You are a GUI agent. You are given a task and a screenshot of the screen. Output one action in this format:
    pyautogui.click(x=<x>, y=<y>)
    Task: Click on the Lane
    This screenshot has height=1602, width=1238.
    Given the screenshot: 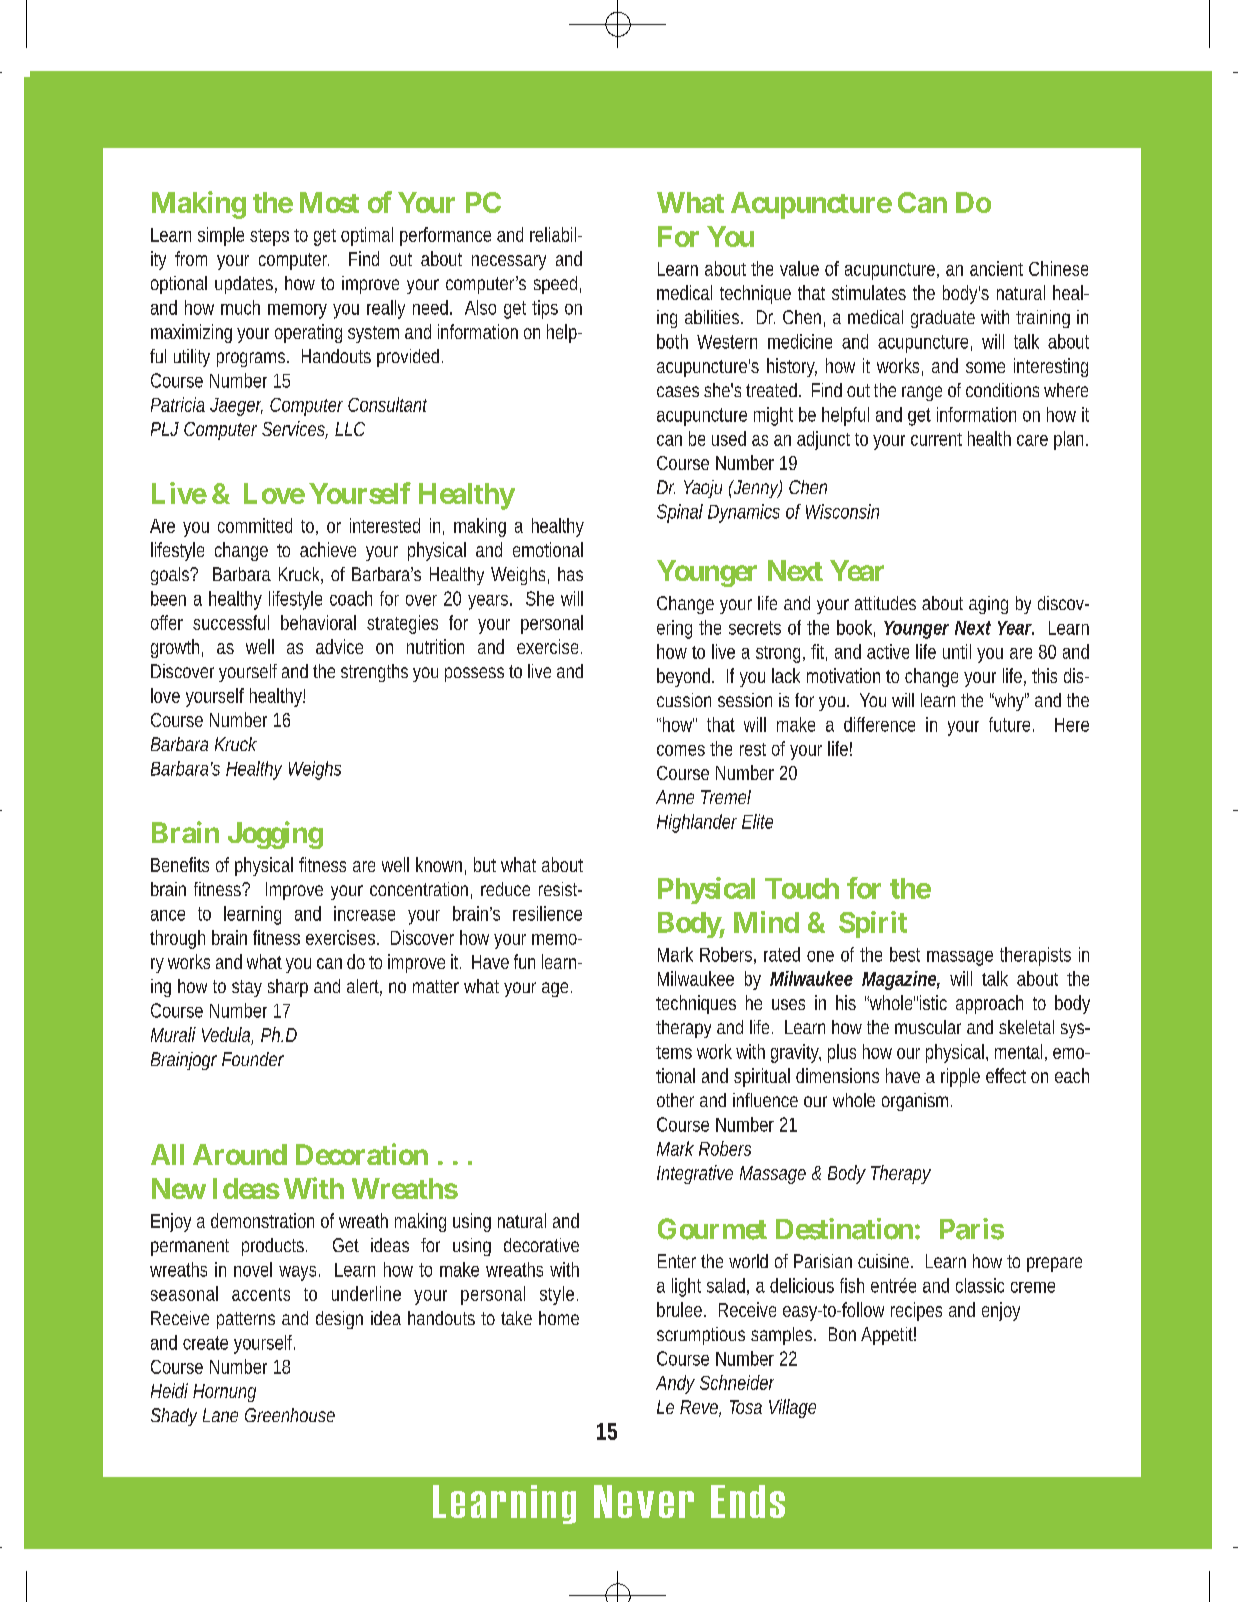 What is the action you would take?
    pyautogui.click(x=220, y=1415)
